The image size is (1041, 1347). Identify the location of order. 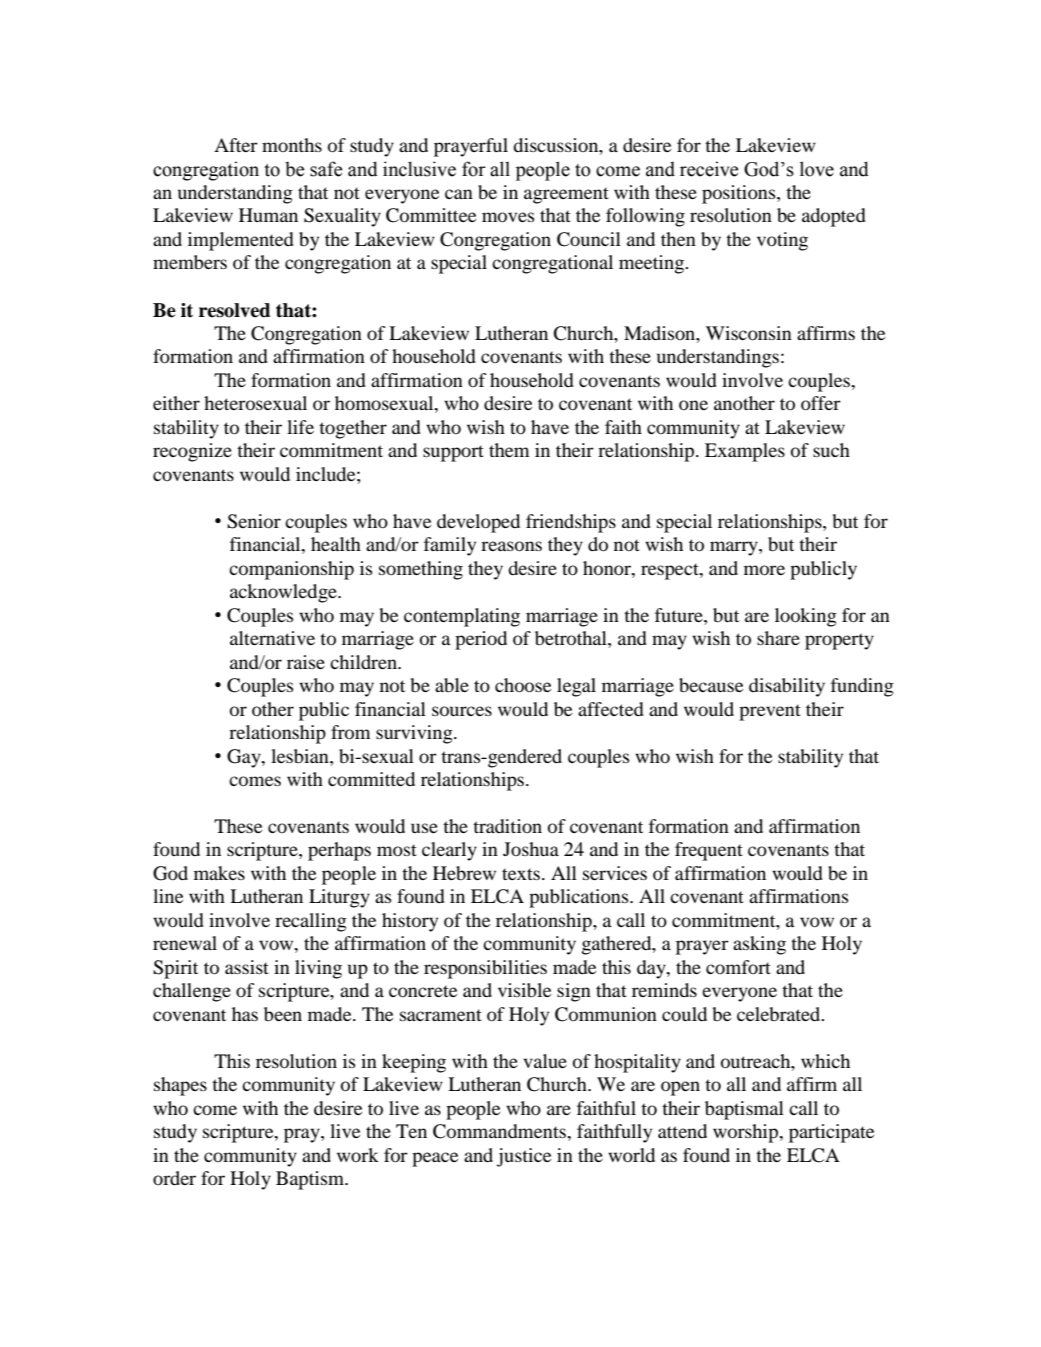
(174, 1178).
